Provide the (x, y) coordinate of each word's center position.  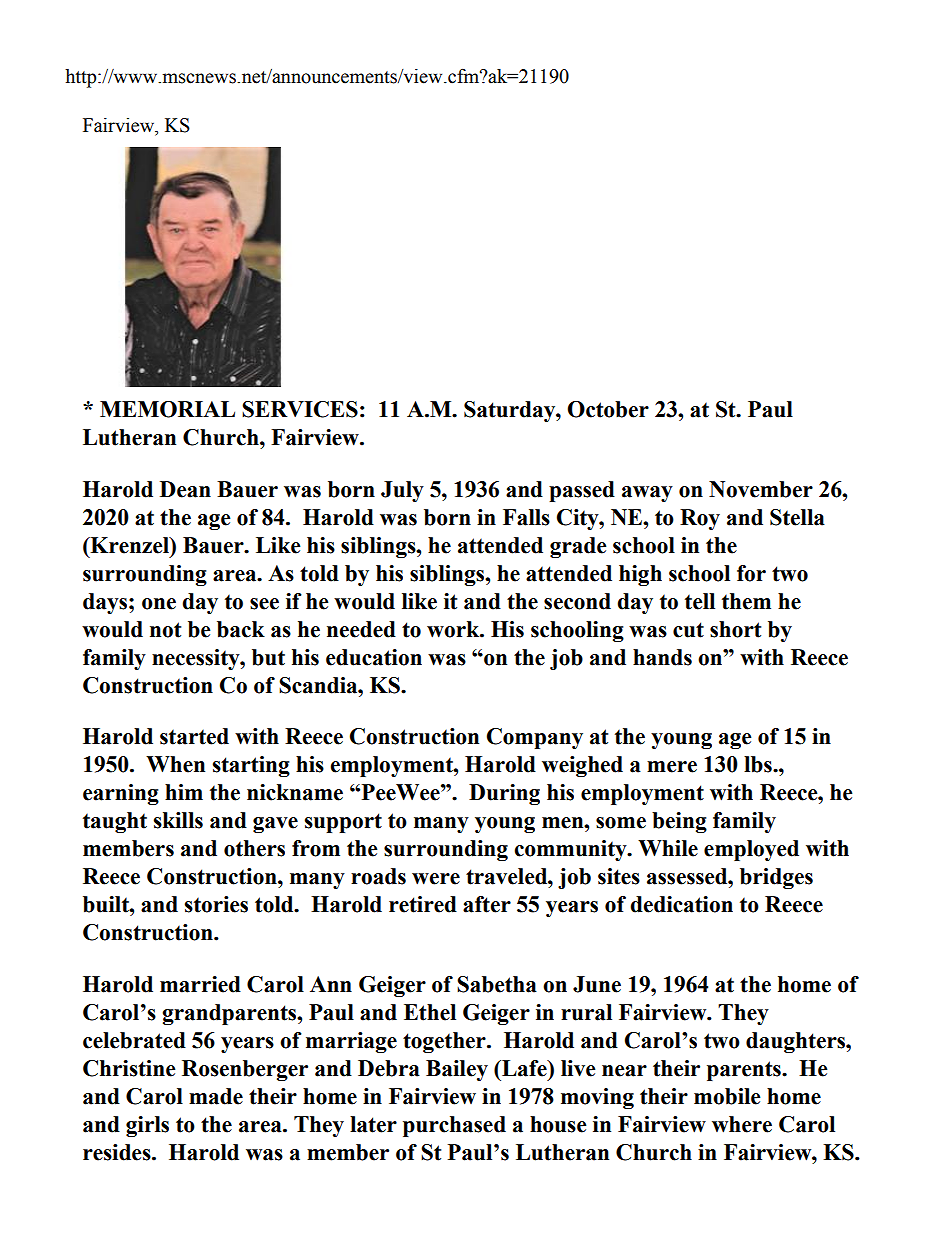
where (742, 1124)
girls (147, 1126)
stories (216, 904)
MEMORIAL (167, 409)
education (374, 657)
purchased (454, 1126)
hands (662, 657)
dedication (681, 904)
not (165, 630)
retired (423, 904)
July (402, 491)
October (608, 409)
